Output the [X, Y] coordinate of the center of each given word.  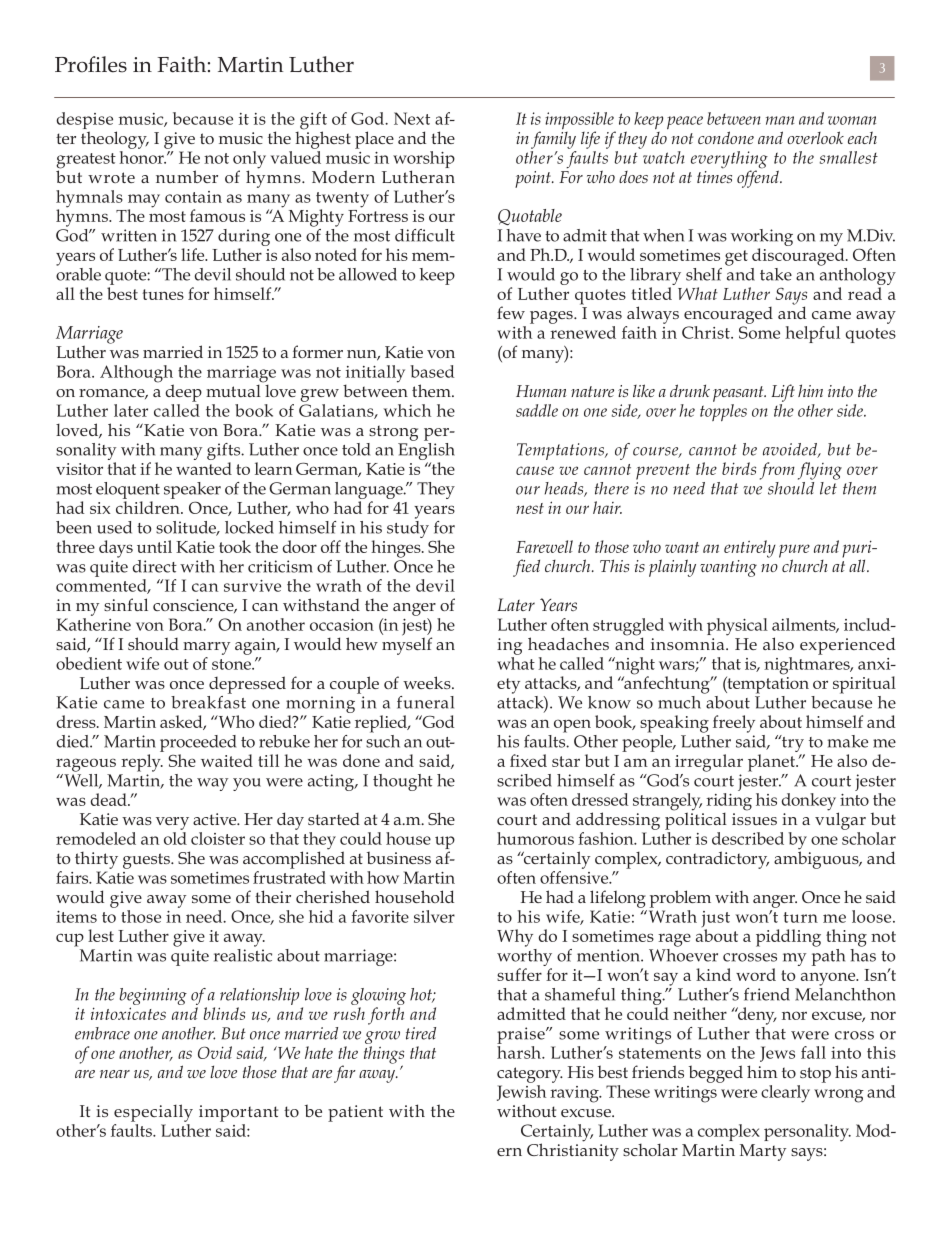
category [530, 1075]
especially [153, 1113]
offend [759, 178]
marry [206, 648]
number [187, 176]
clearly [785, 1094]
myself [407, 645]
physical [737, 627]
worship [424, 161]
